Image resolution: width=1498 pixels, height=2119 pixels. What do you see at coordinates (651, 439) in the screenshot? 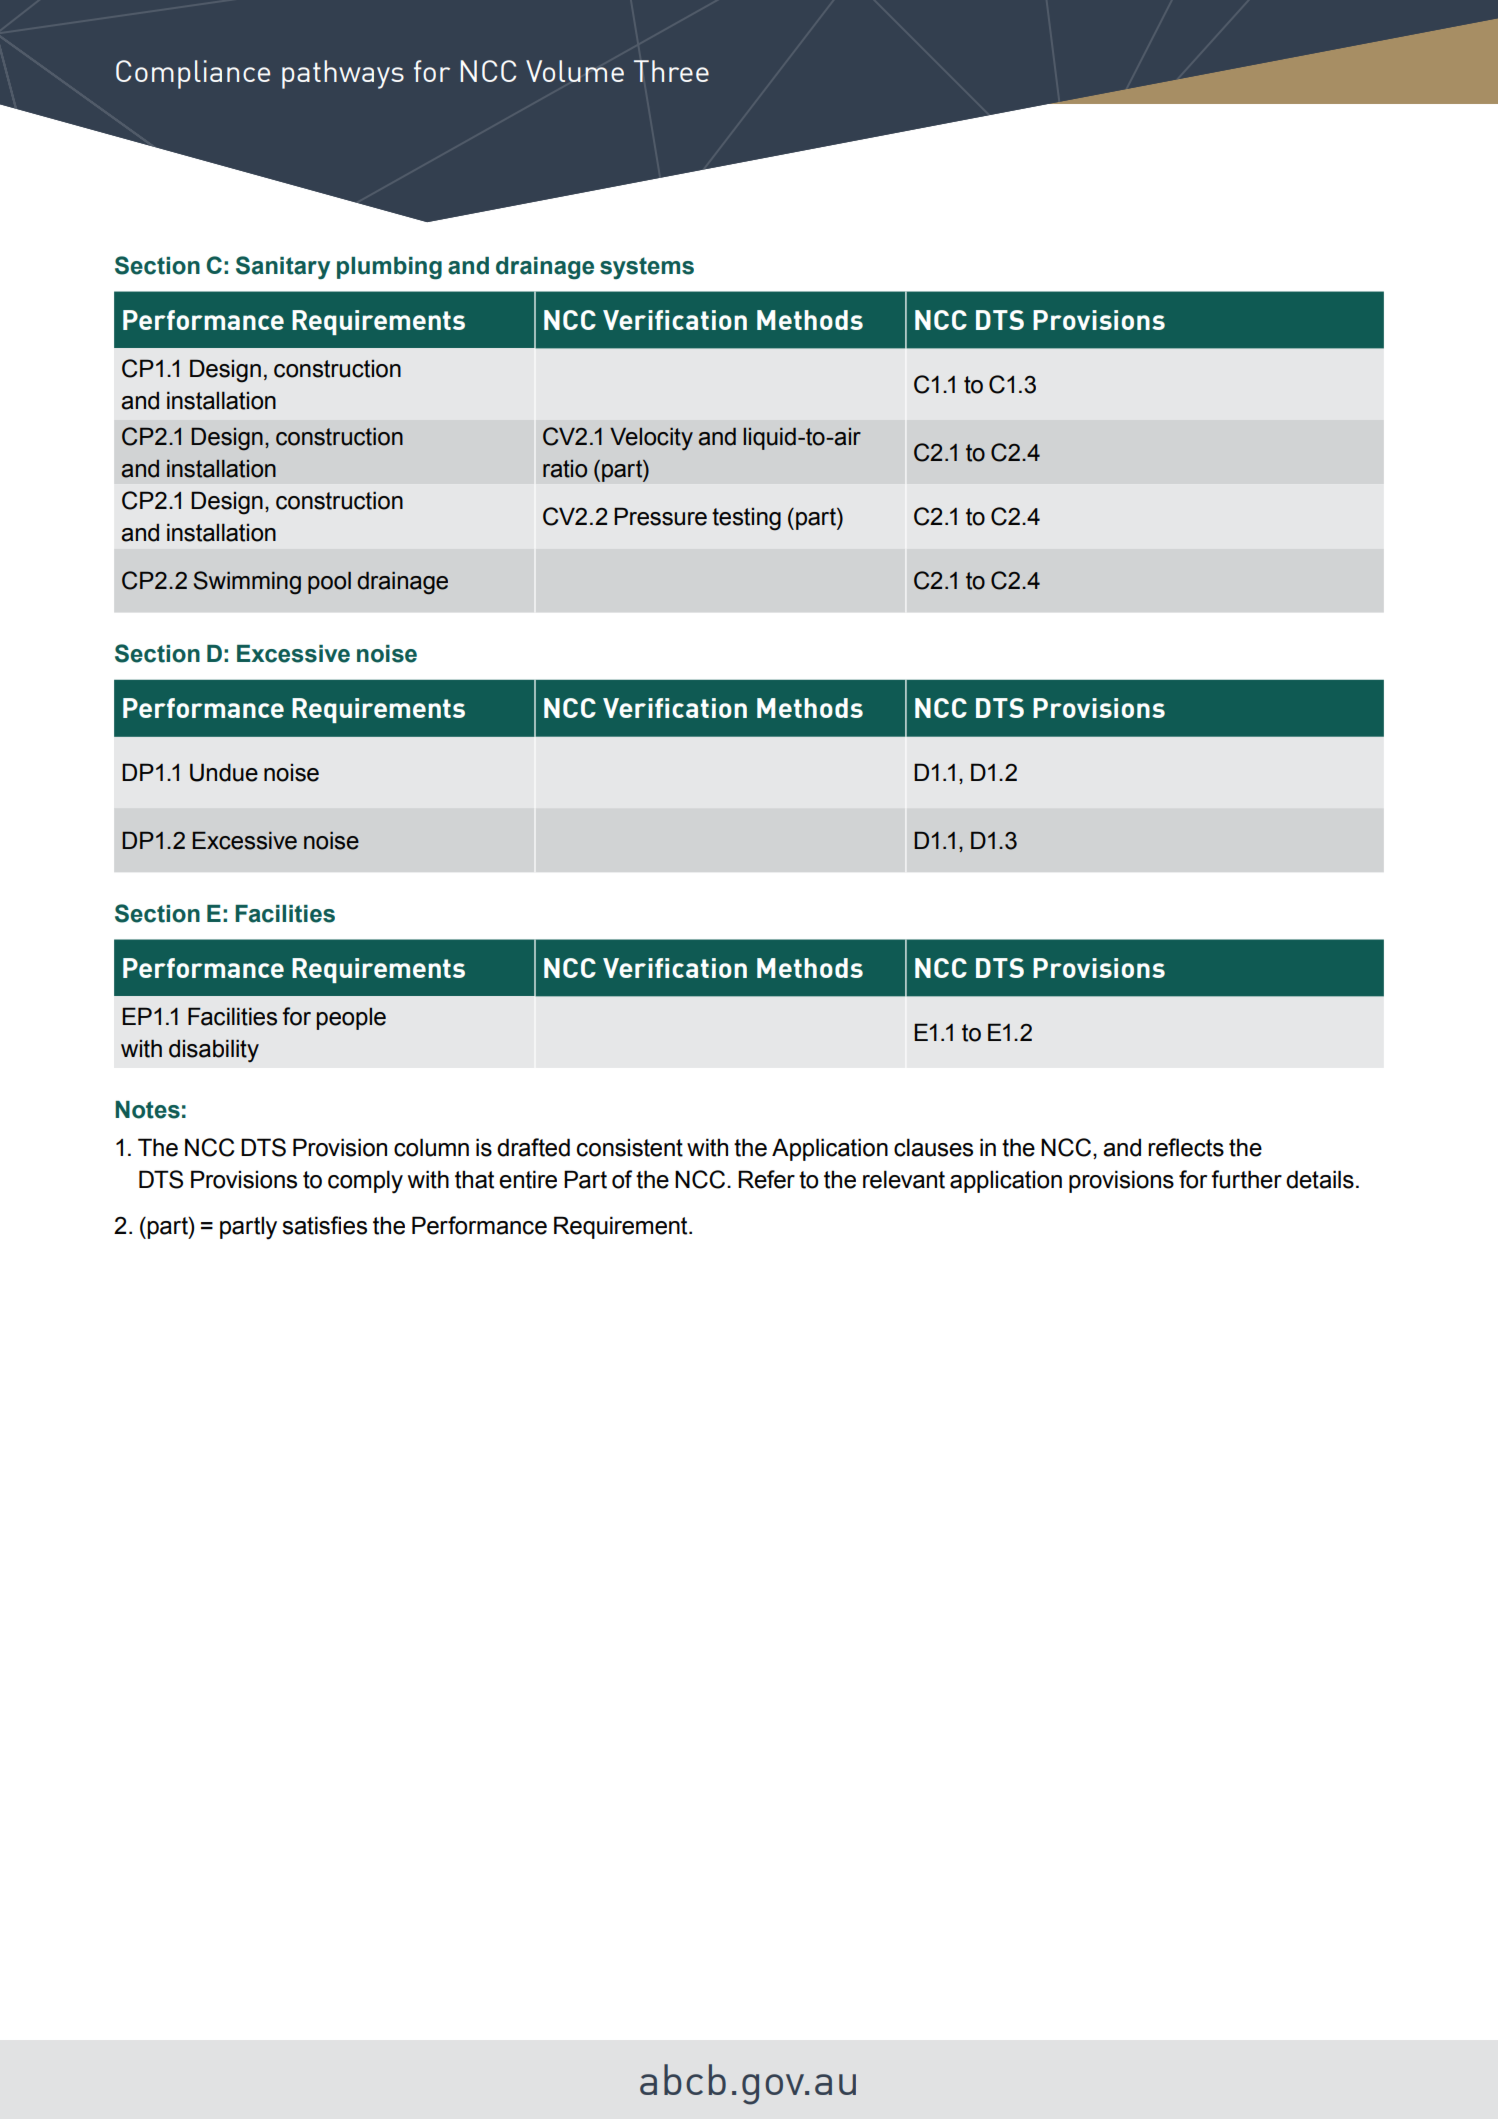
I see `Velocity` at bounding box center [651, 439].
